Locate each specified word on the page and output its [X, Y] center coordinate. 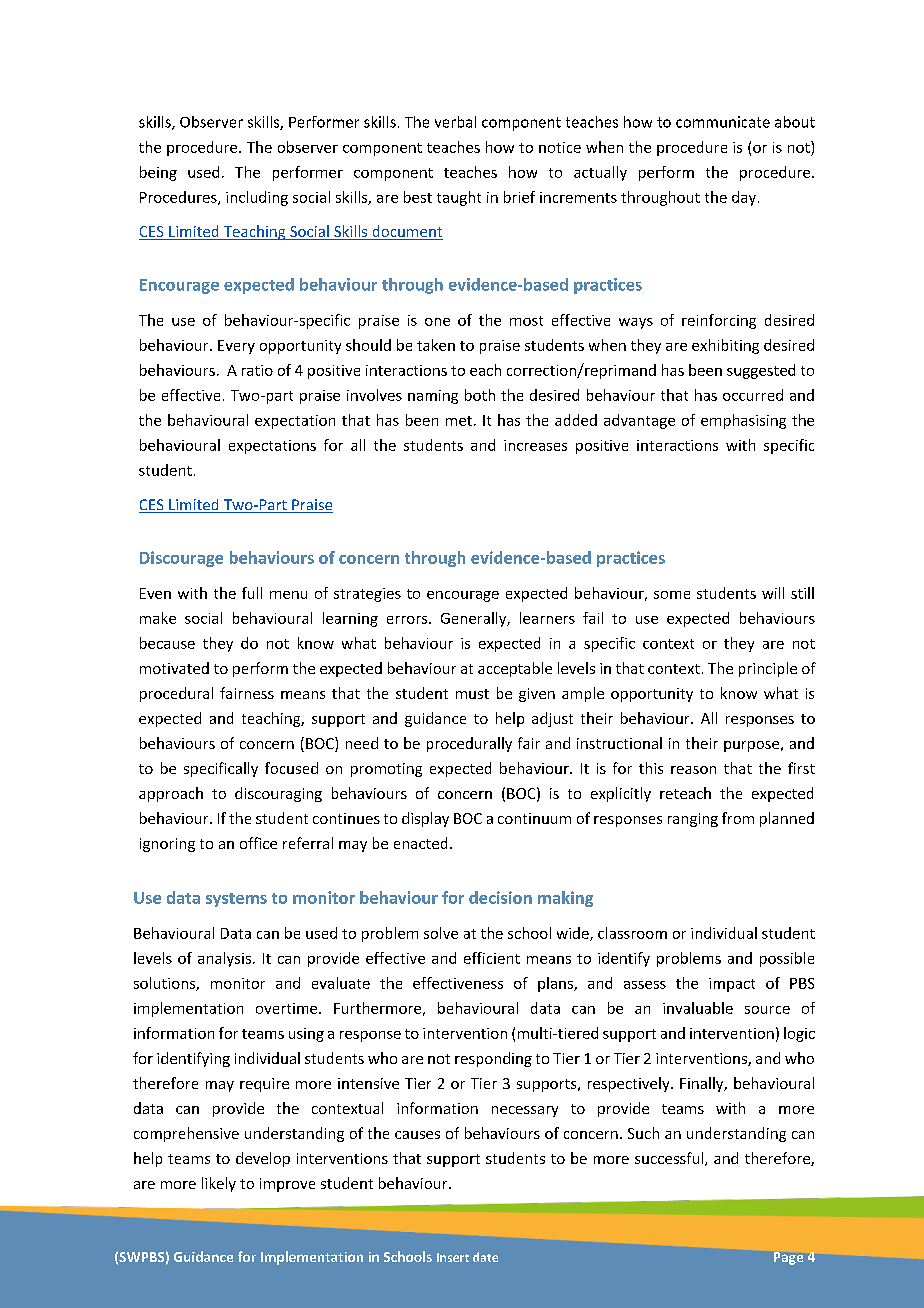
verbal [455, 122]
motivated [174, 668]
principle [768, 669]
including [257, 198]
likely [219, 1184]
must [472, 694]
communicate [723, 122]
